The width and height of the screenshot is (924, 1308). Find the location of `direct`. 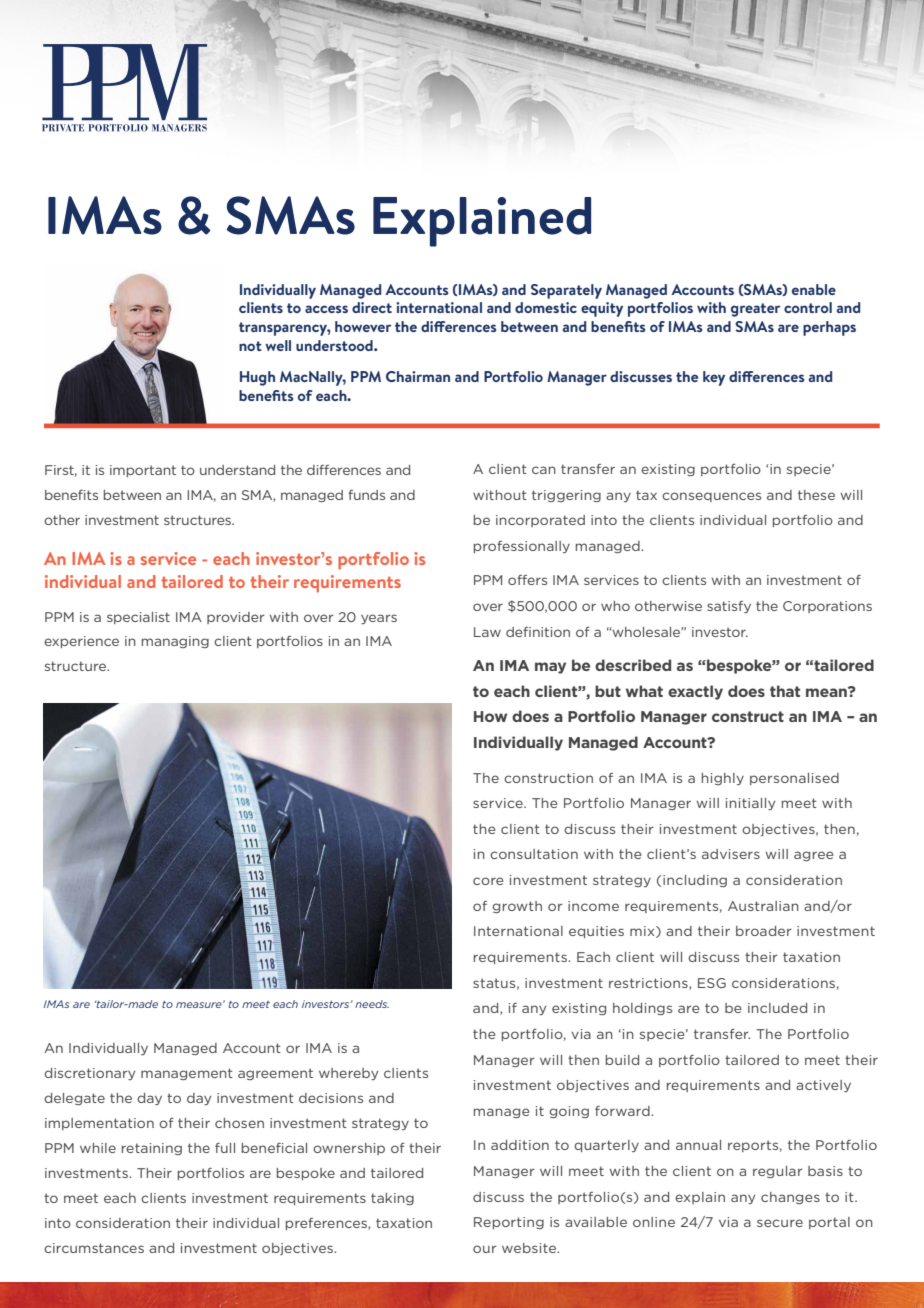

direct is located at coordinates (372, 307).
